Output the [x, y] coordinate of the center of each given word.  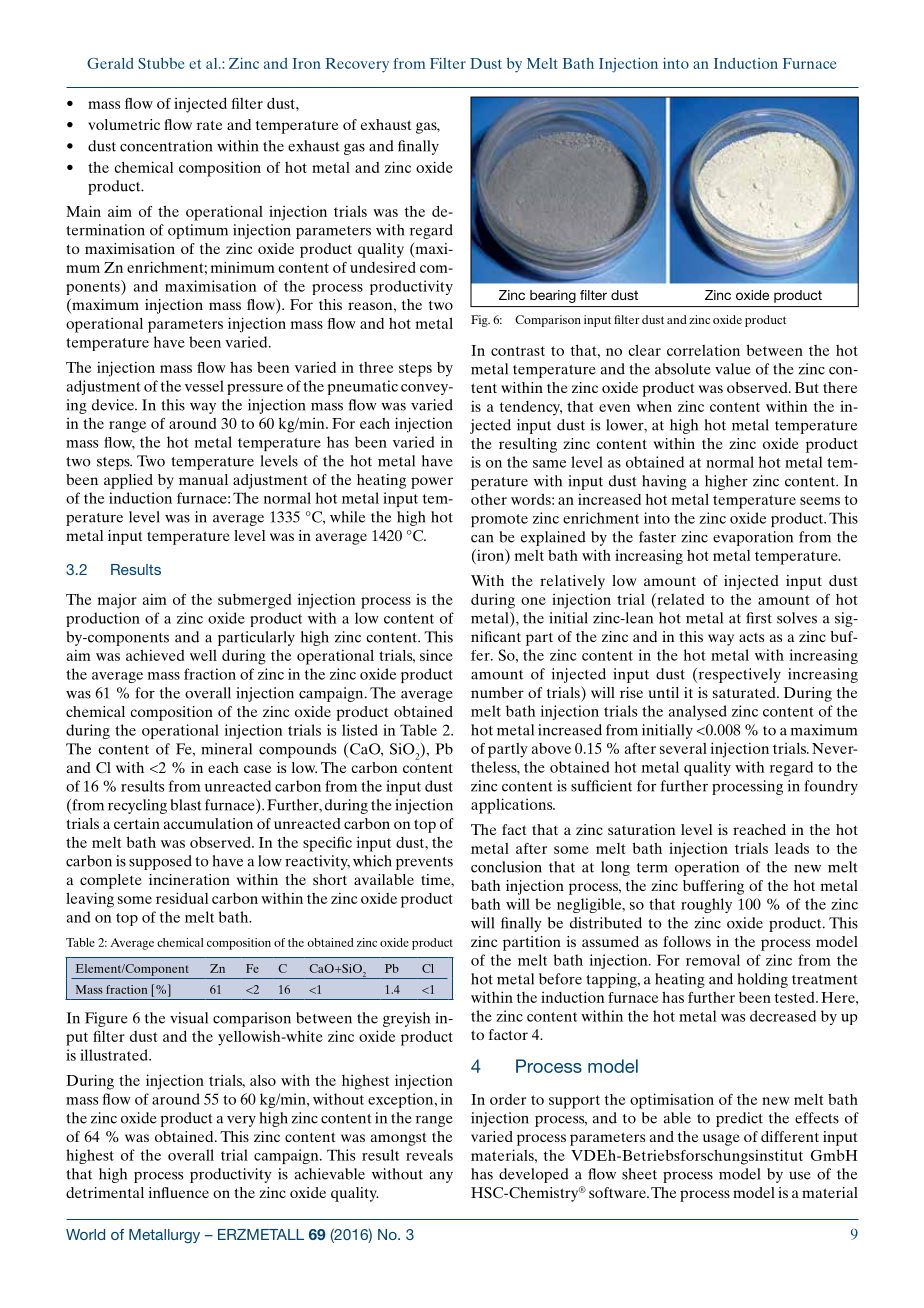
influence [179, 1192]
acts [751, 637]
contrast [518, 351]
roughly [706, 905]
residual [182, 898]
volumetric [124, 124]
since [436, 655]
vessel [204, 386]
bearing [553, 296]
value [733, 369]
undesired [383, 267]
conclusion [506, 867]
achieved [155, 655]
